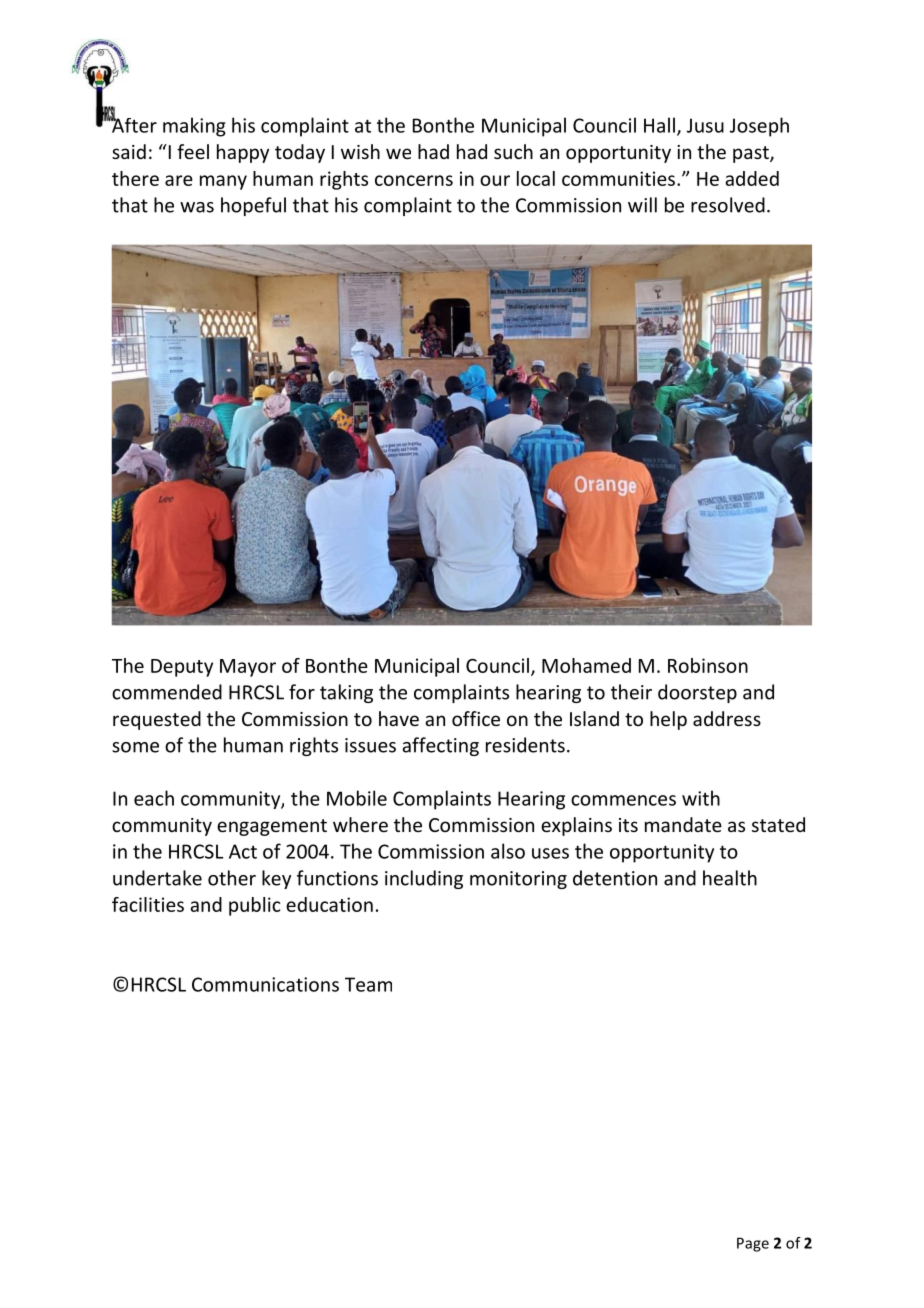 This screenshot has height=1308, width=924. What do you see at coordinates (752, 154) in the screenshot?
I see `past` at bounding box center [752, 154].
